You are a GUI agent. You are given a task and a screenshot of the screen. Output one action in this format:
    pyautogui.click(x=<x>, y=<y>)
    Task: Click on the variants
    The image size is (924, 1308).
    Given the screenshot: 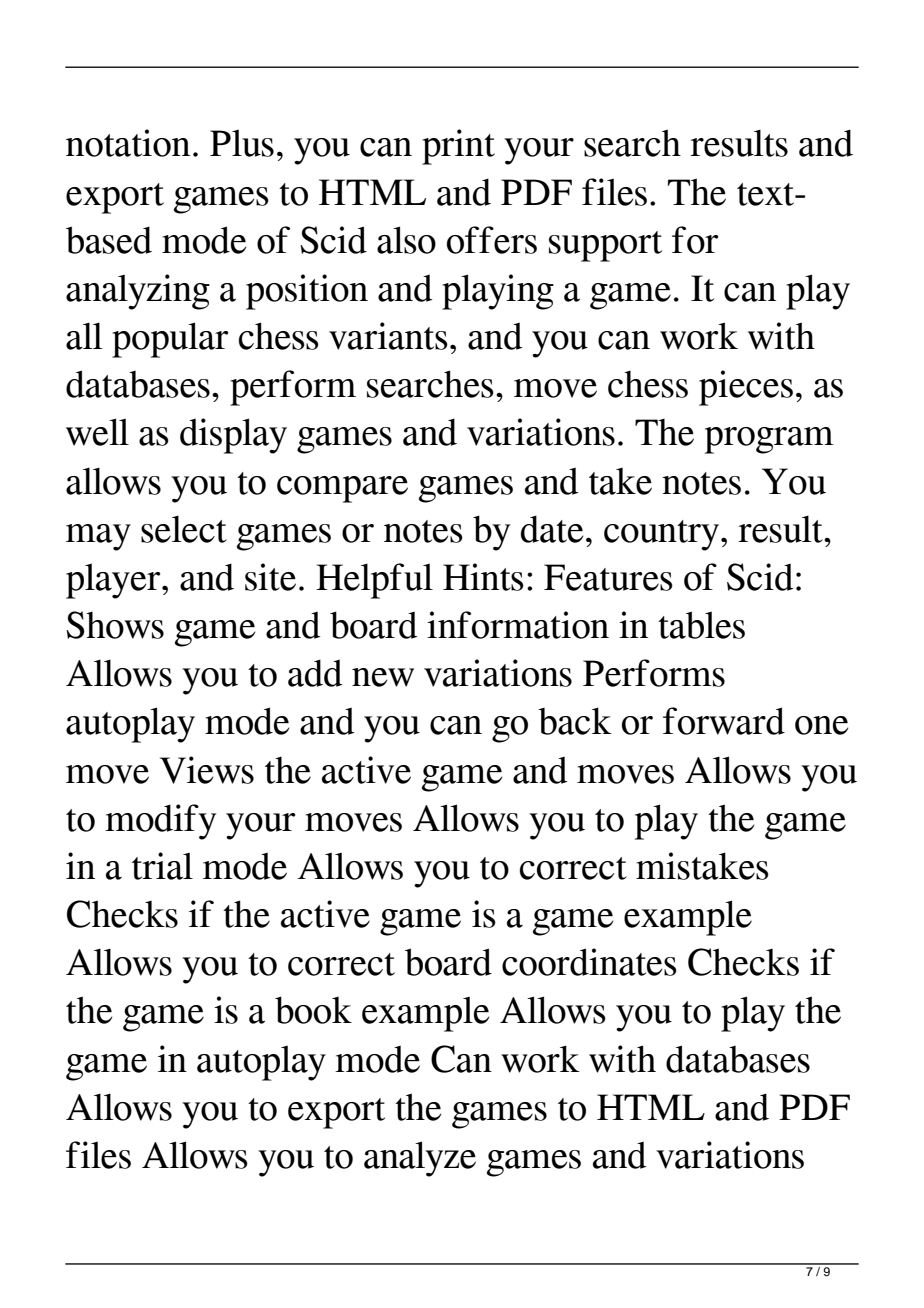 What is the action you would take?
    pyautogui.click(x=388, y=336)
